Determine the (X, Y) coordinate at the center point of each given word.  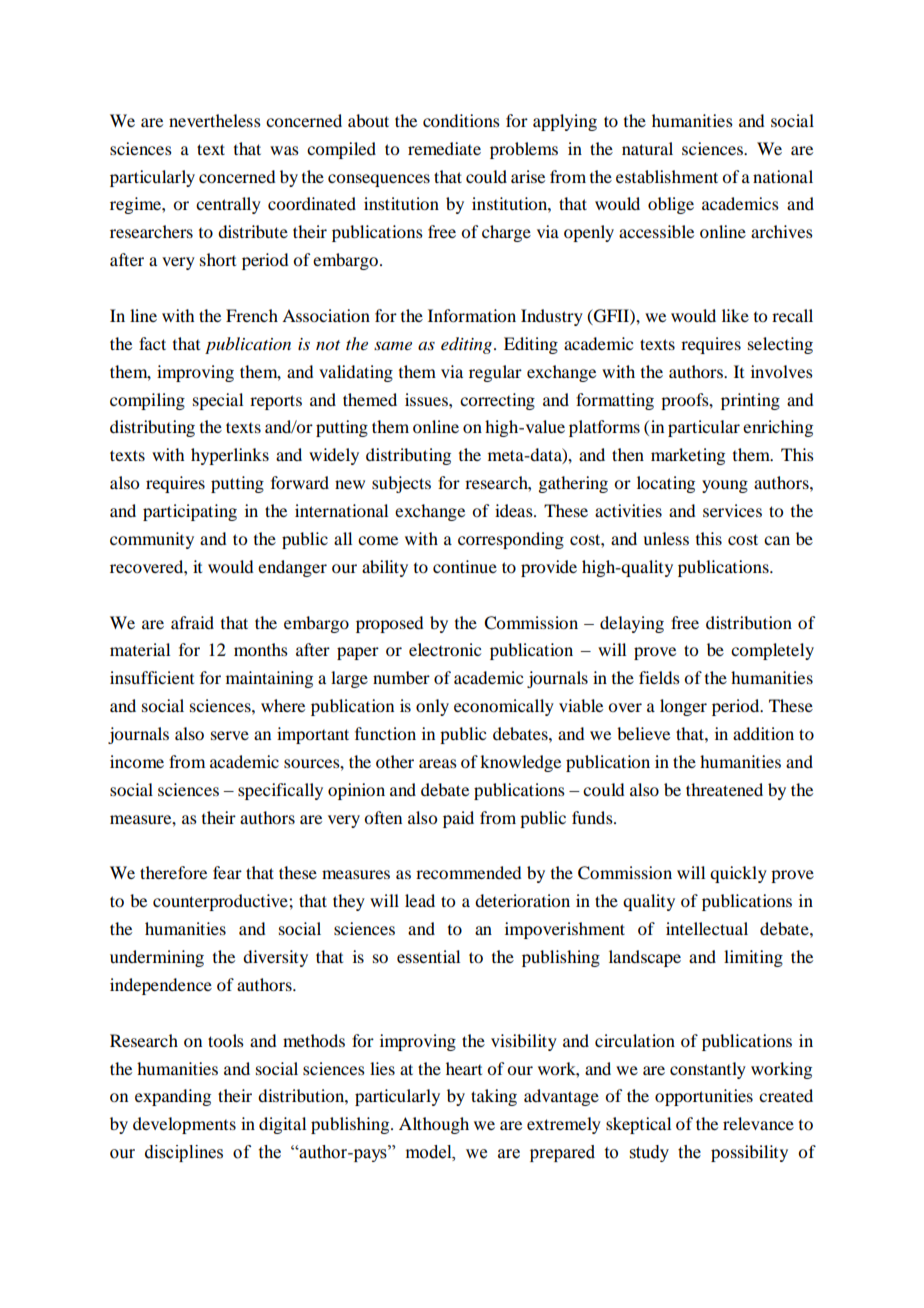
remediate (444, 148)
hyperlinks (230, 456)
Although (434, 1125)
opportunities (704, 1097)
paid (458, 819)
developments (184, 1125)
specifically (280, 791)
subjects (401, 484)
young (725, 486)
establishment (667, 176)
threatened (724, 789)
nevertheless (215, 120)
